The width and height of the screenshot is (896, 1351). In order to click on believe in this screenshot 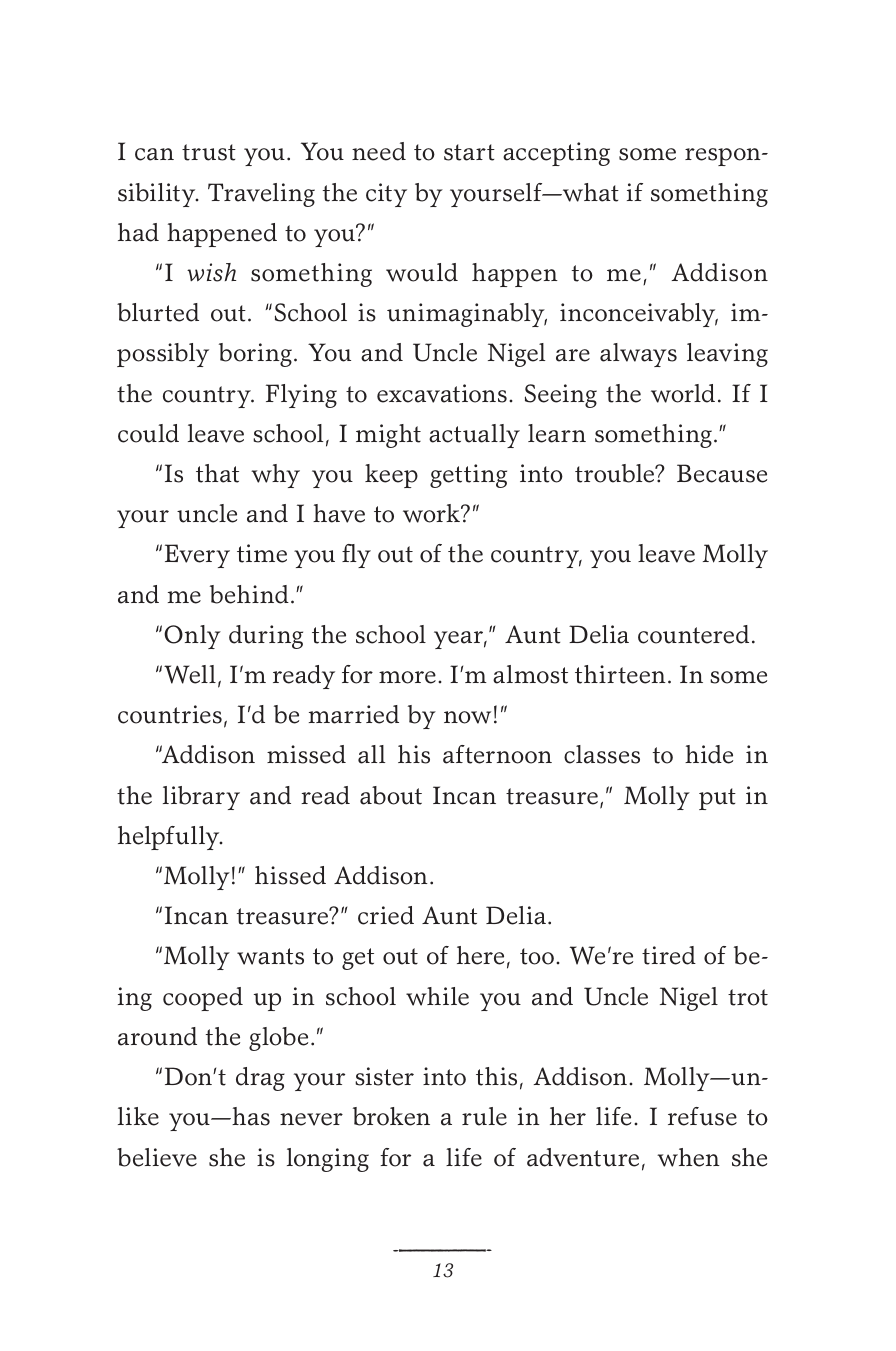, I will do `click(157, 1157)`.
